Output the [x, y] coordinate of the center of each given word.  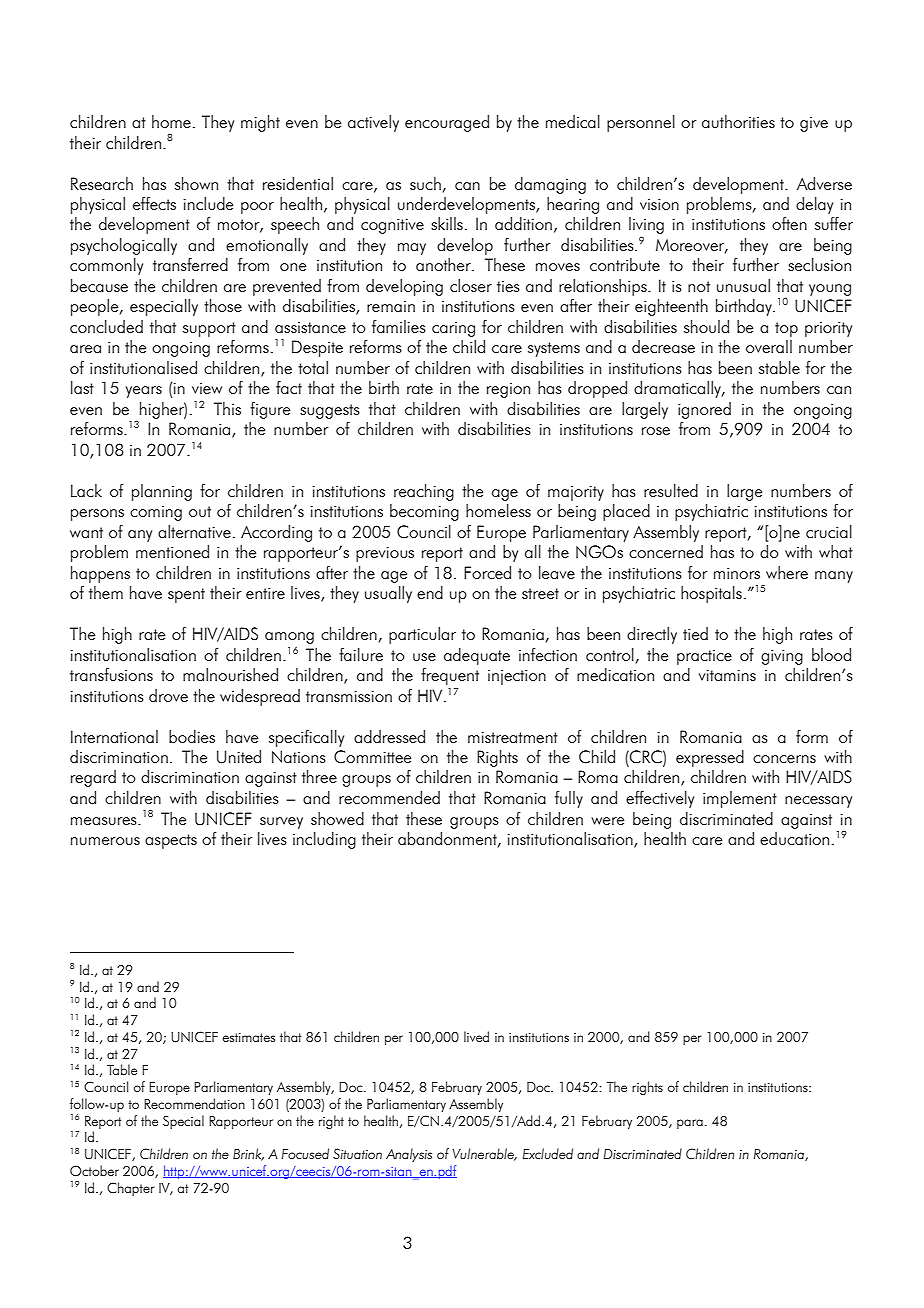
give [814, 124]
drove [168, 695]
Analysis [409, 1155]
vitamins [727, 675]
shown [196, 183]
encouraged [447, 123]
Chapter [131, 1189]
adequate [477, 656]
